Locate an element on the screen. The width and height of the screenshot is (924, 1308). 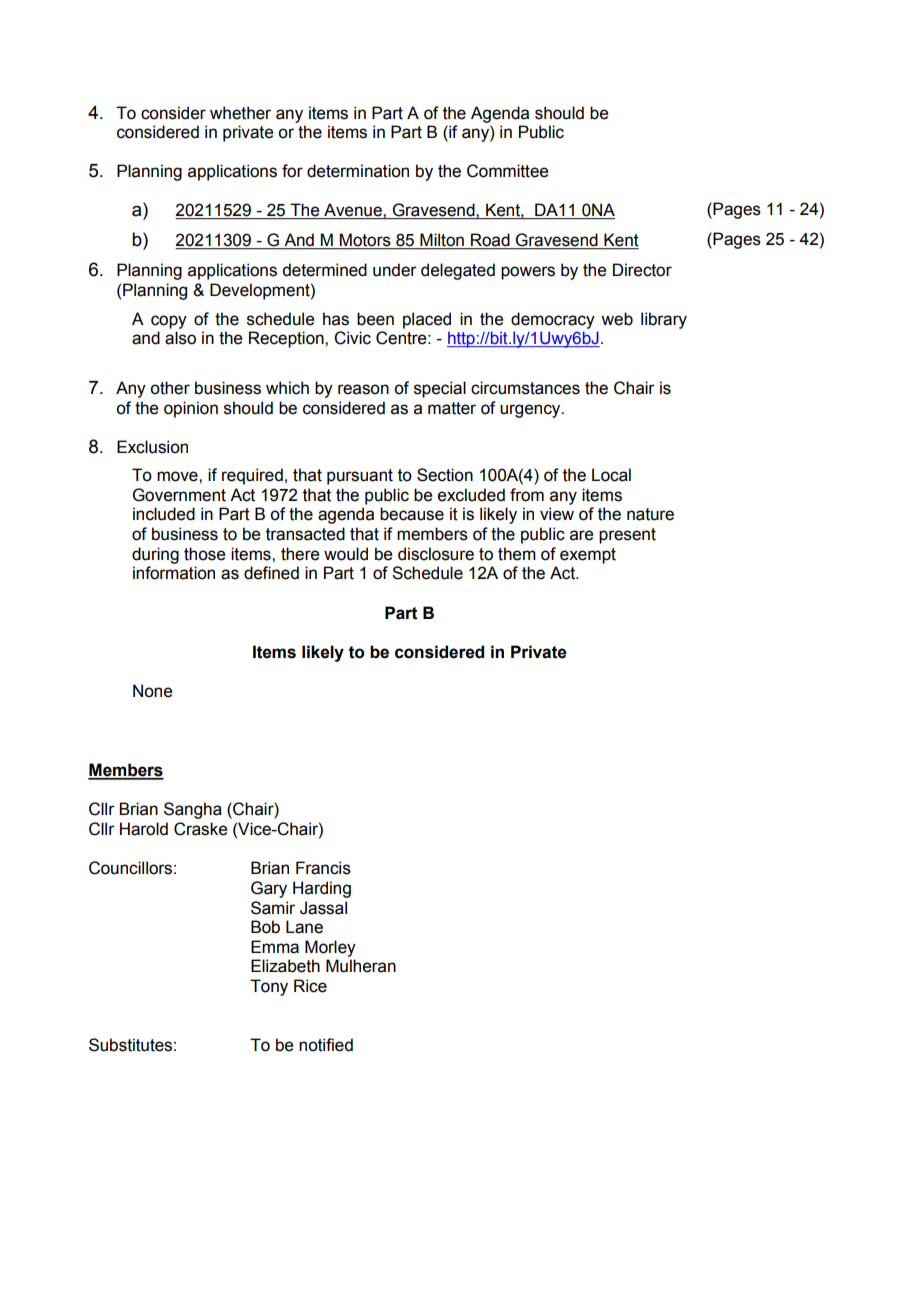
Tony is located at coordinates (269, 987).
